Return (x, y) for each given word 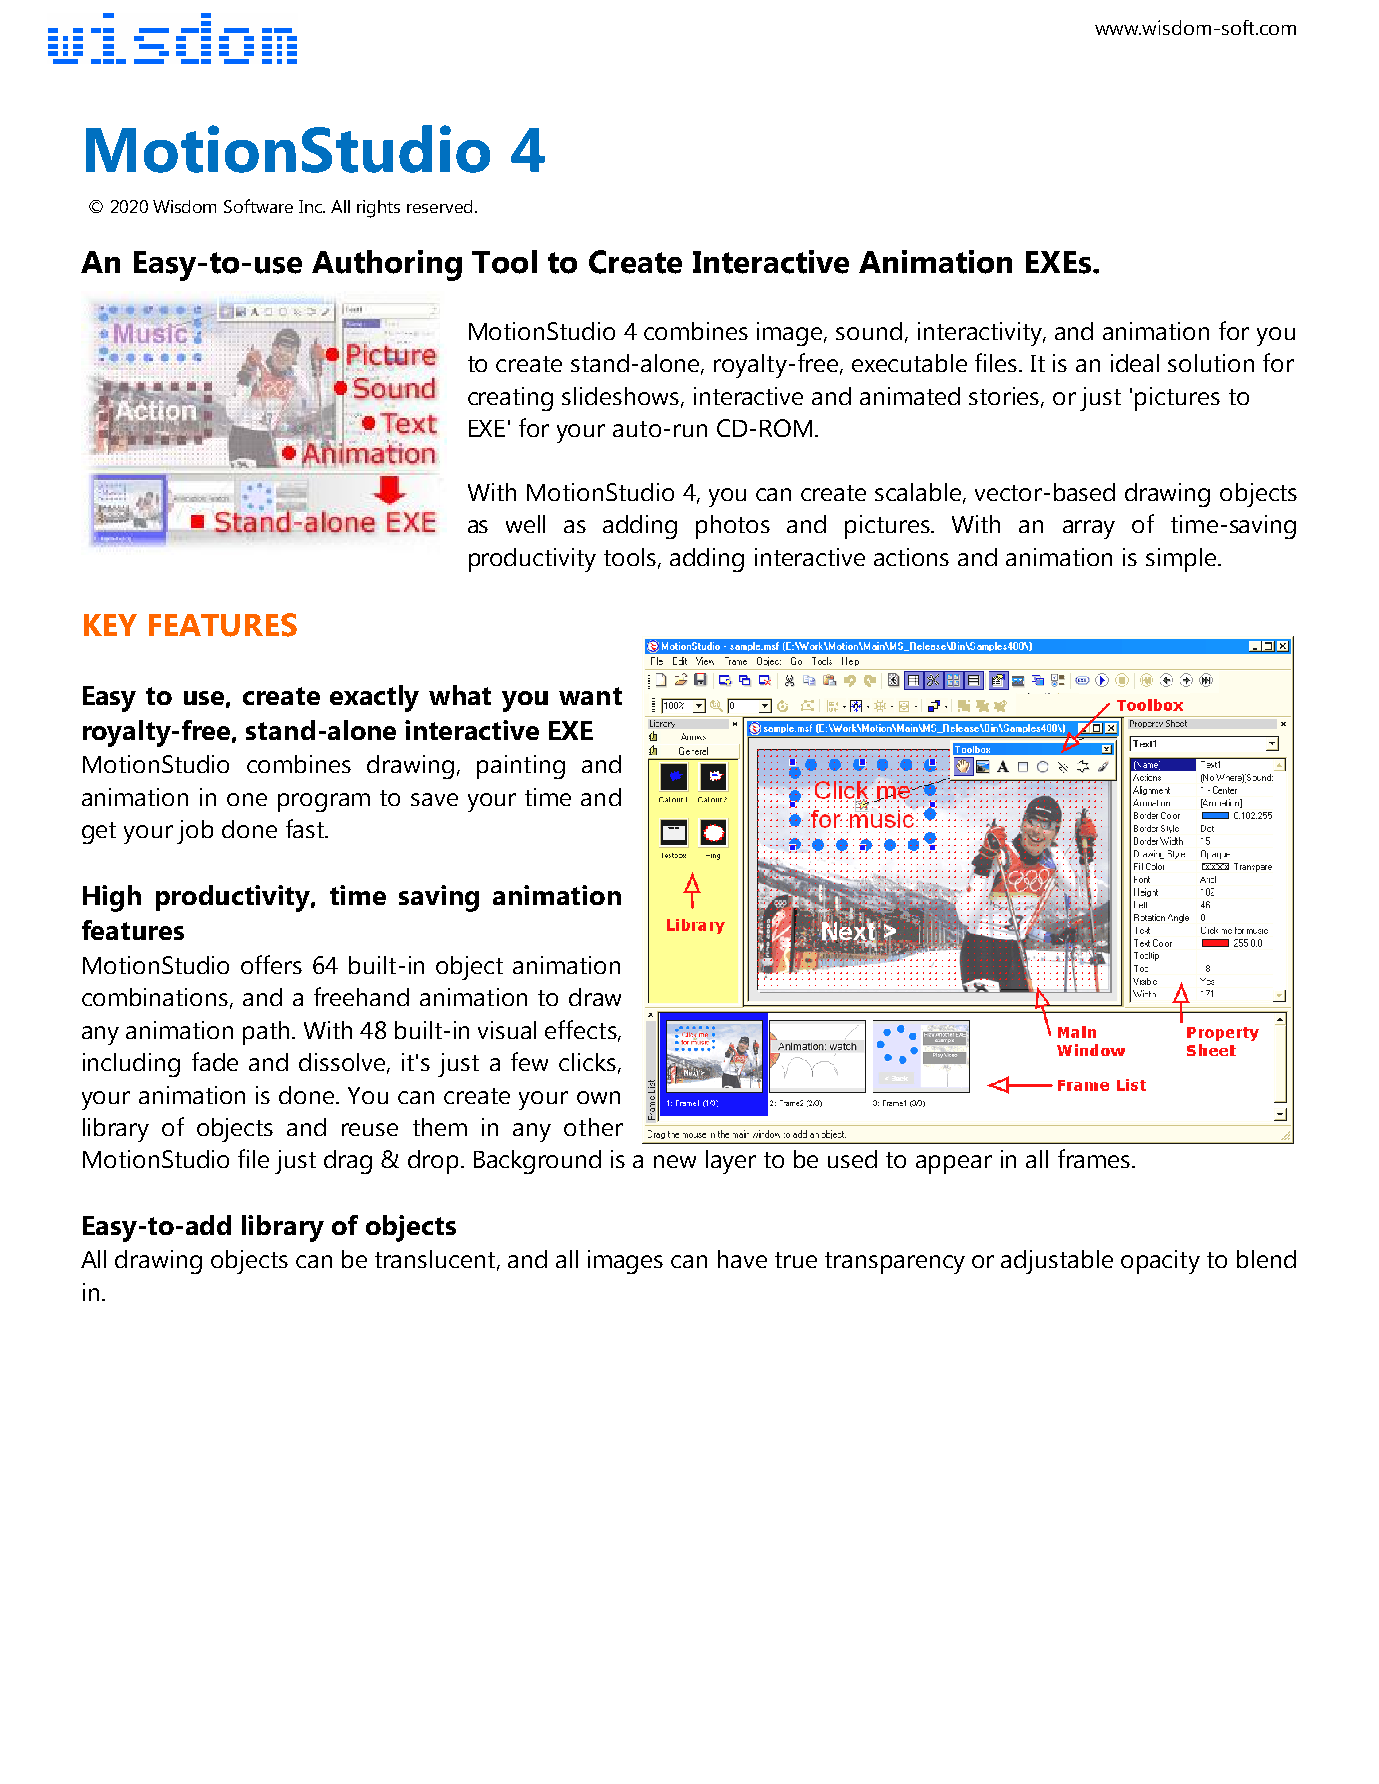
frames (1094, 1158)
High (112, 898)
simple (1181, 560)
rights (378, 209)
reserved (439, 206)
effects (582, 1030)
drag (348, 1162)
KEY (110, 625)
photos (733, 527)
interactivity (981, 334)
